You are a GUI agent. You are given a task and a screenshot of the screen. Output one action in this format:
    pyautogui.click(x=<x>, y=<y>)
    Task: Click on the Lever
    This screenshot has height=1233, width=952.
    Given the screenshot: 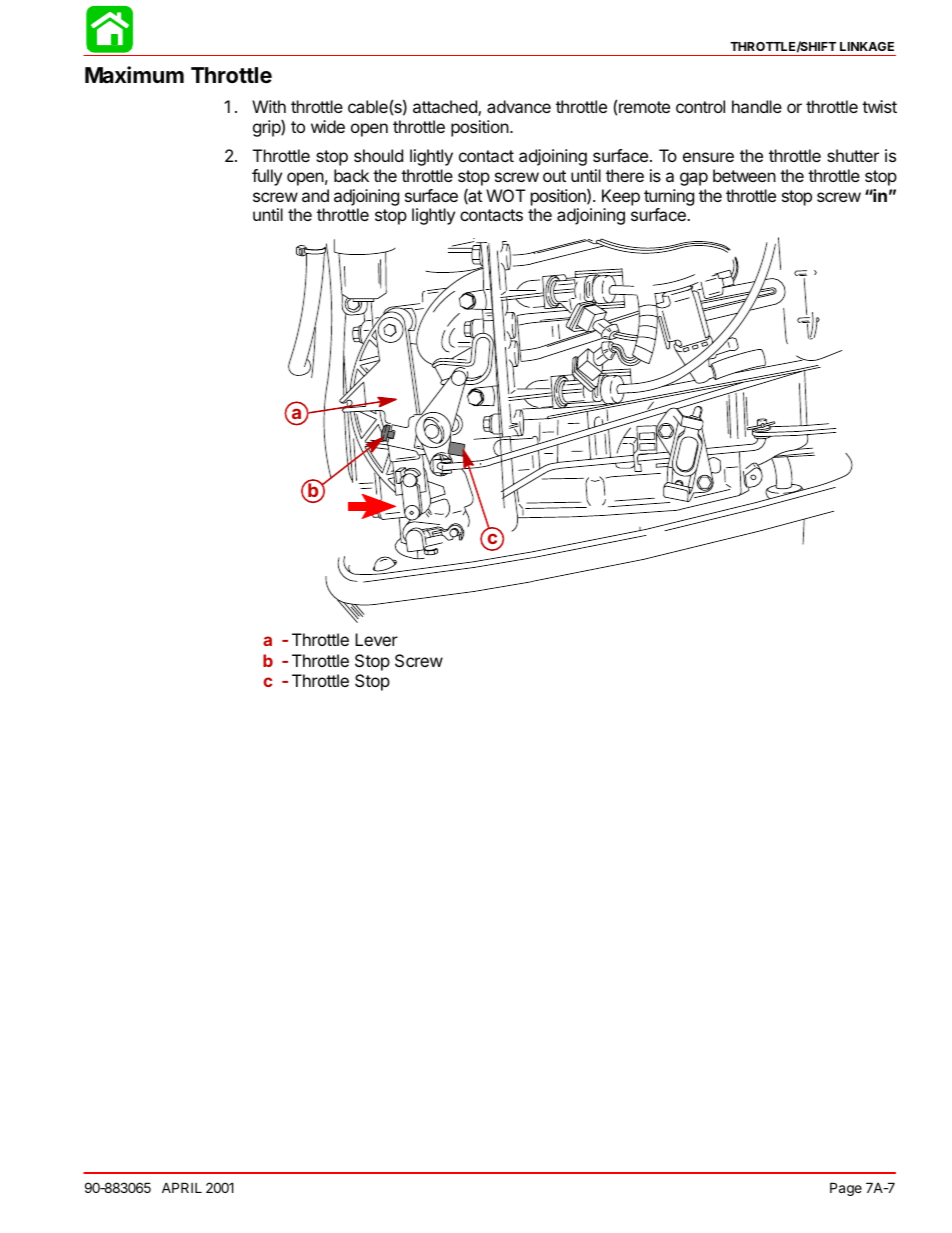 What is the action you would take?
    pyautogui.click(x=376, y=639)
